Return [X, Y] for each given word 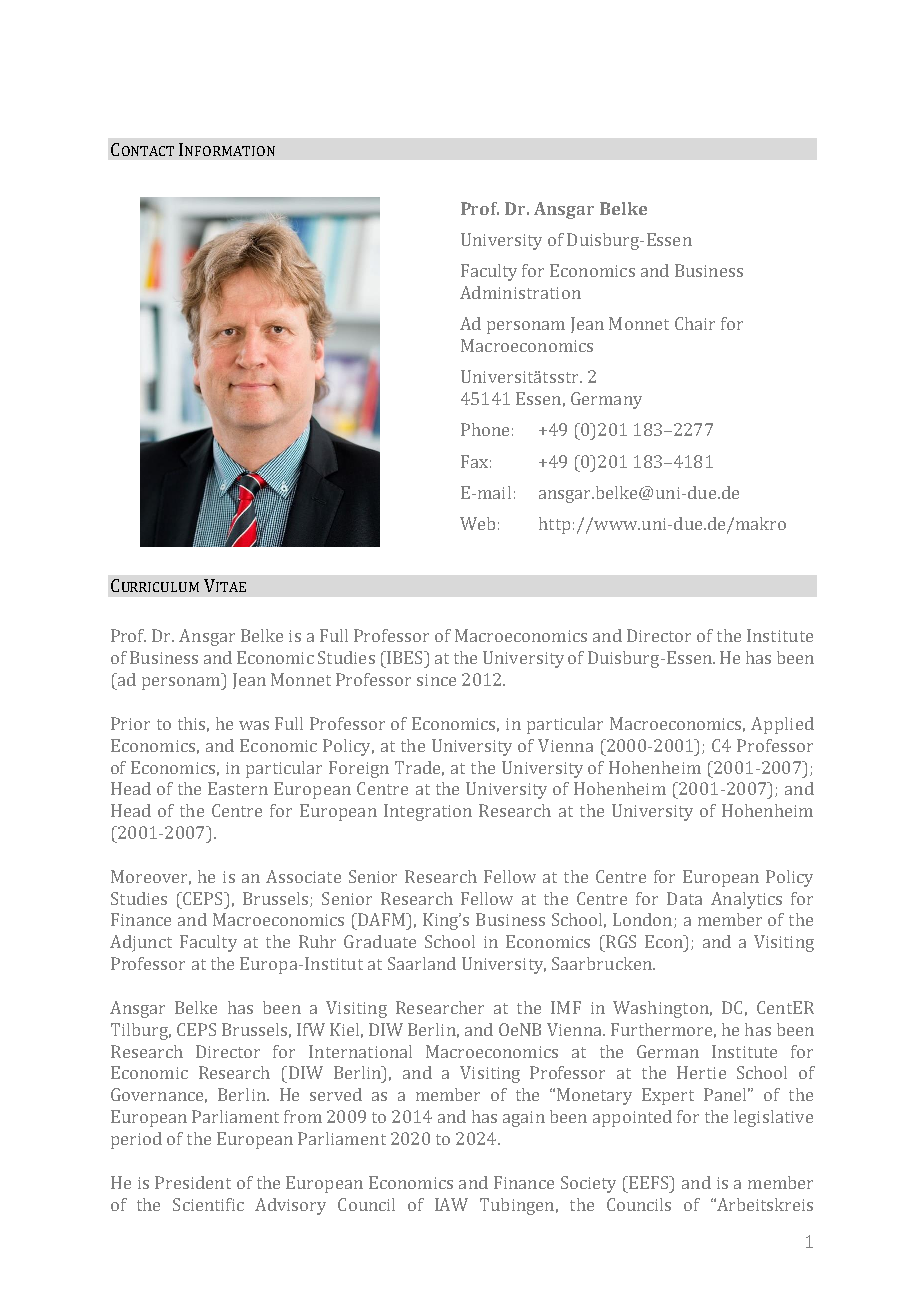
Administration [520, 292]
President [193, 1182]
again [524, 1119]
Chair [695, 323]
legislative [773, 1118]
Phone [485, 429]
